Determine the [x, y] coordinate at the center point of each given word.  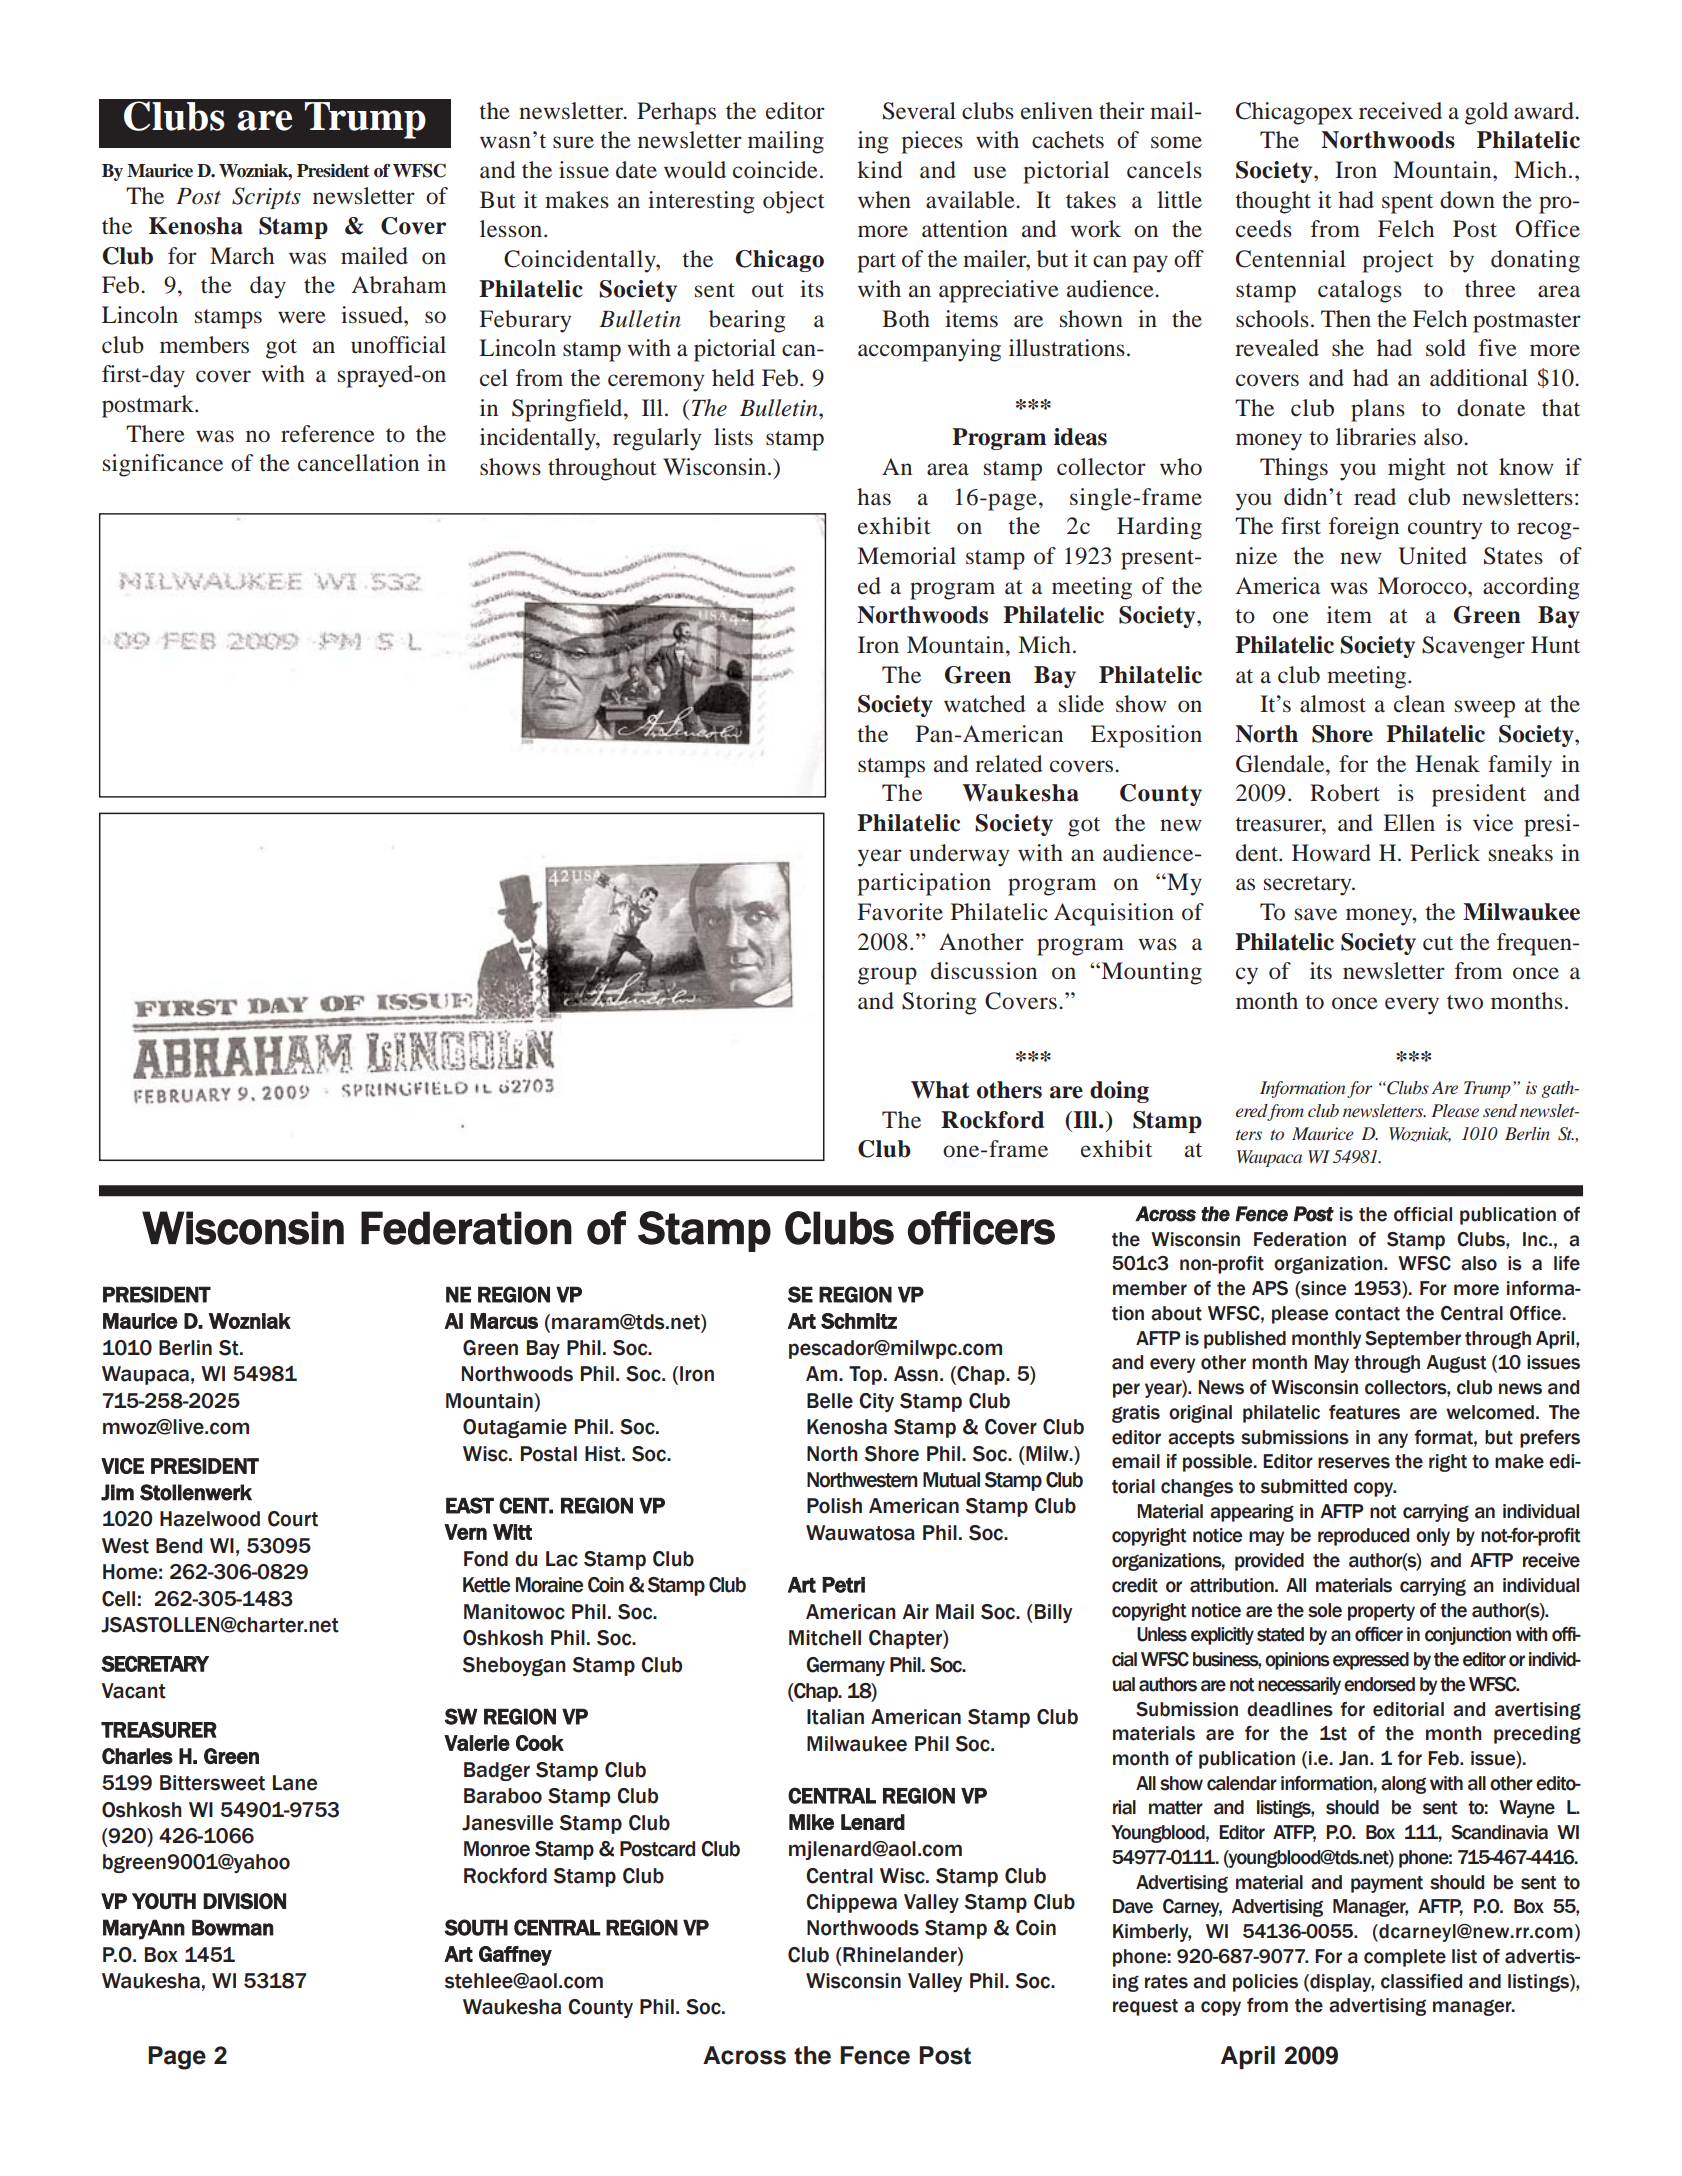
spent [1407, 204]
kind [880, 170]
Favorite [900, 912]
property [1381, 1612]
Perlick [1445, 853]
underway [959, 855]
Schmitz [859, 1321]
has [874, 496]
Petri [843, 1585]
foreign [1364, 528]
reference [328, 434]
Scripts [266, 198]
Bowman [233, 1927]
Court [293, 1519]
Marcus [504, 1321]
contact [1367, 1314]
